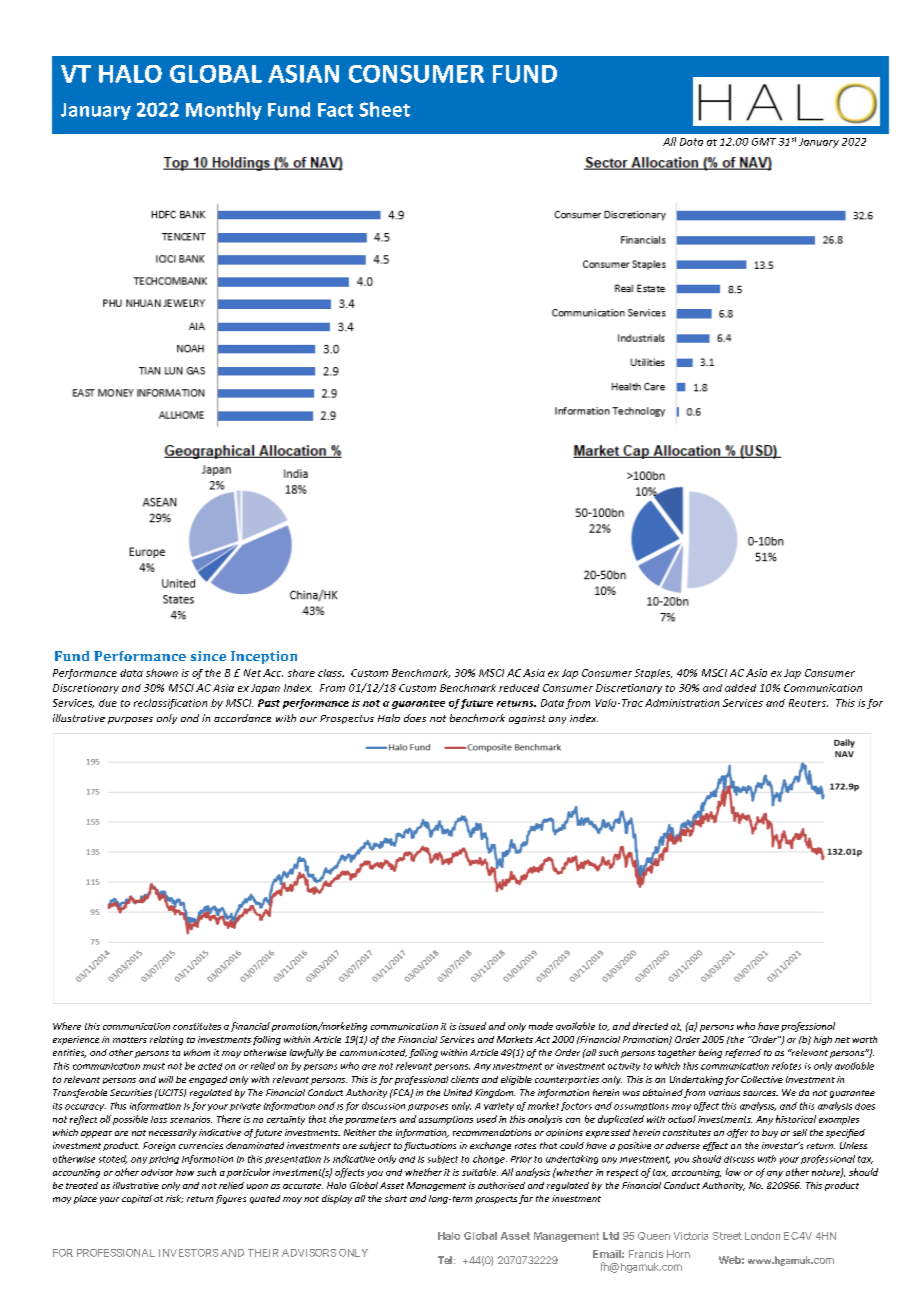 The height and width of the screenshot is (1308, 924). I want to click on Monthly, so click(224, 111).
